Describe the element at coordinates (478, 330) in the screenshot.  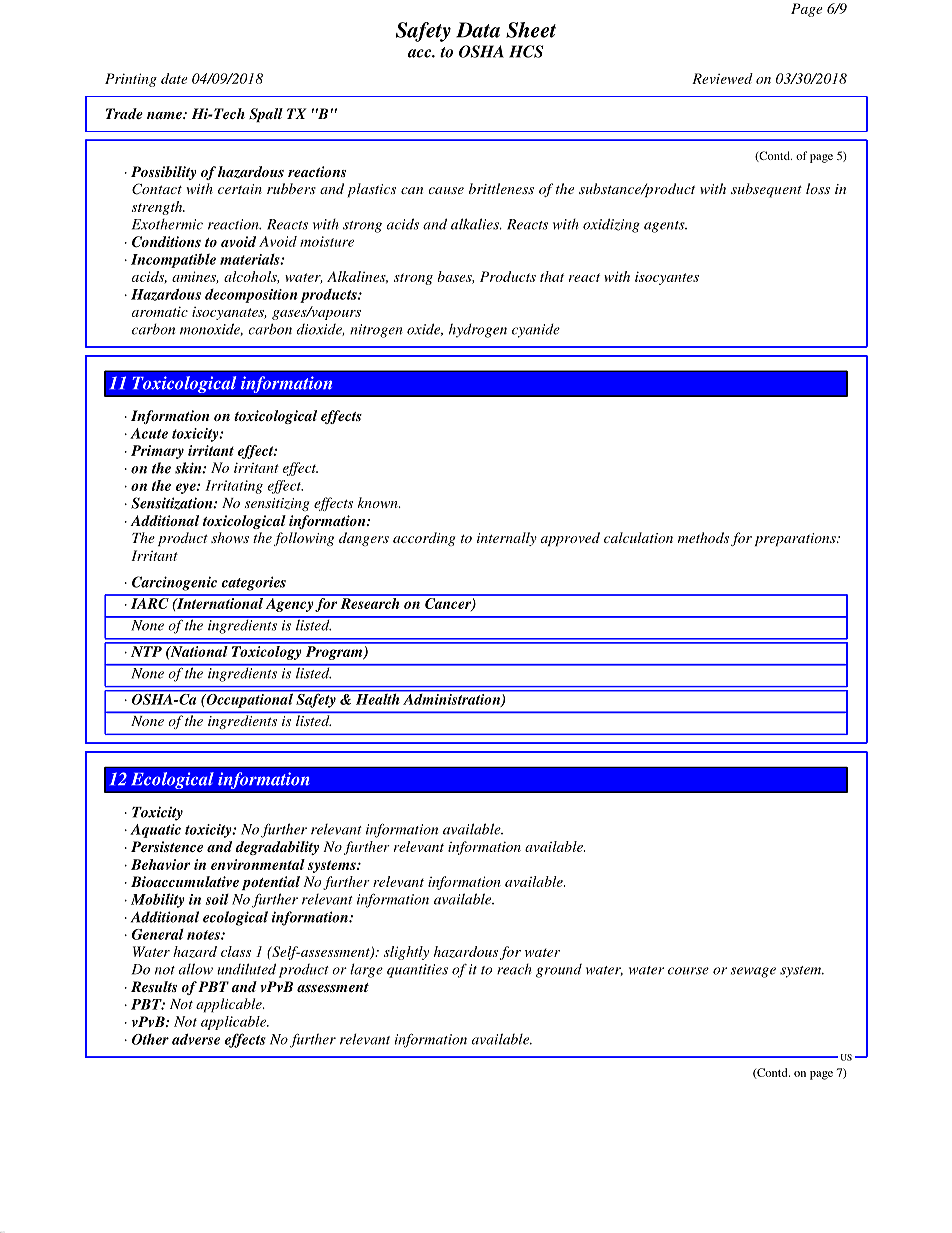
I see `hydrogen` at that location.
